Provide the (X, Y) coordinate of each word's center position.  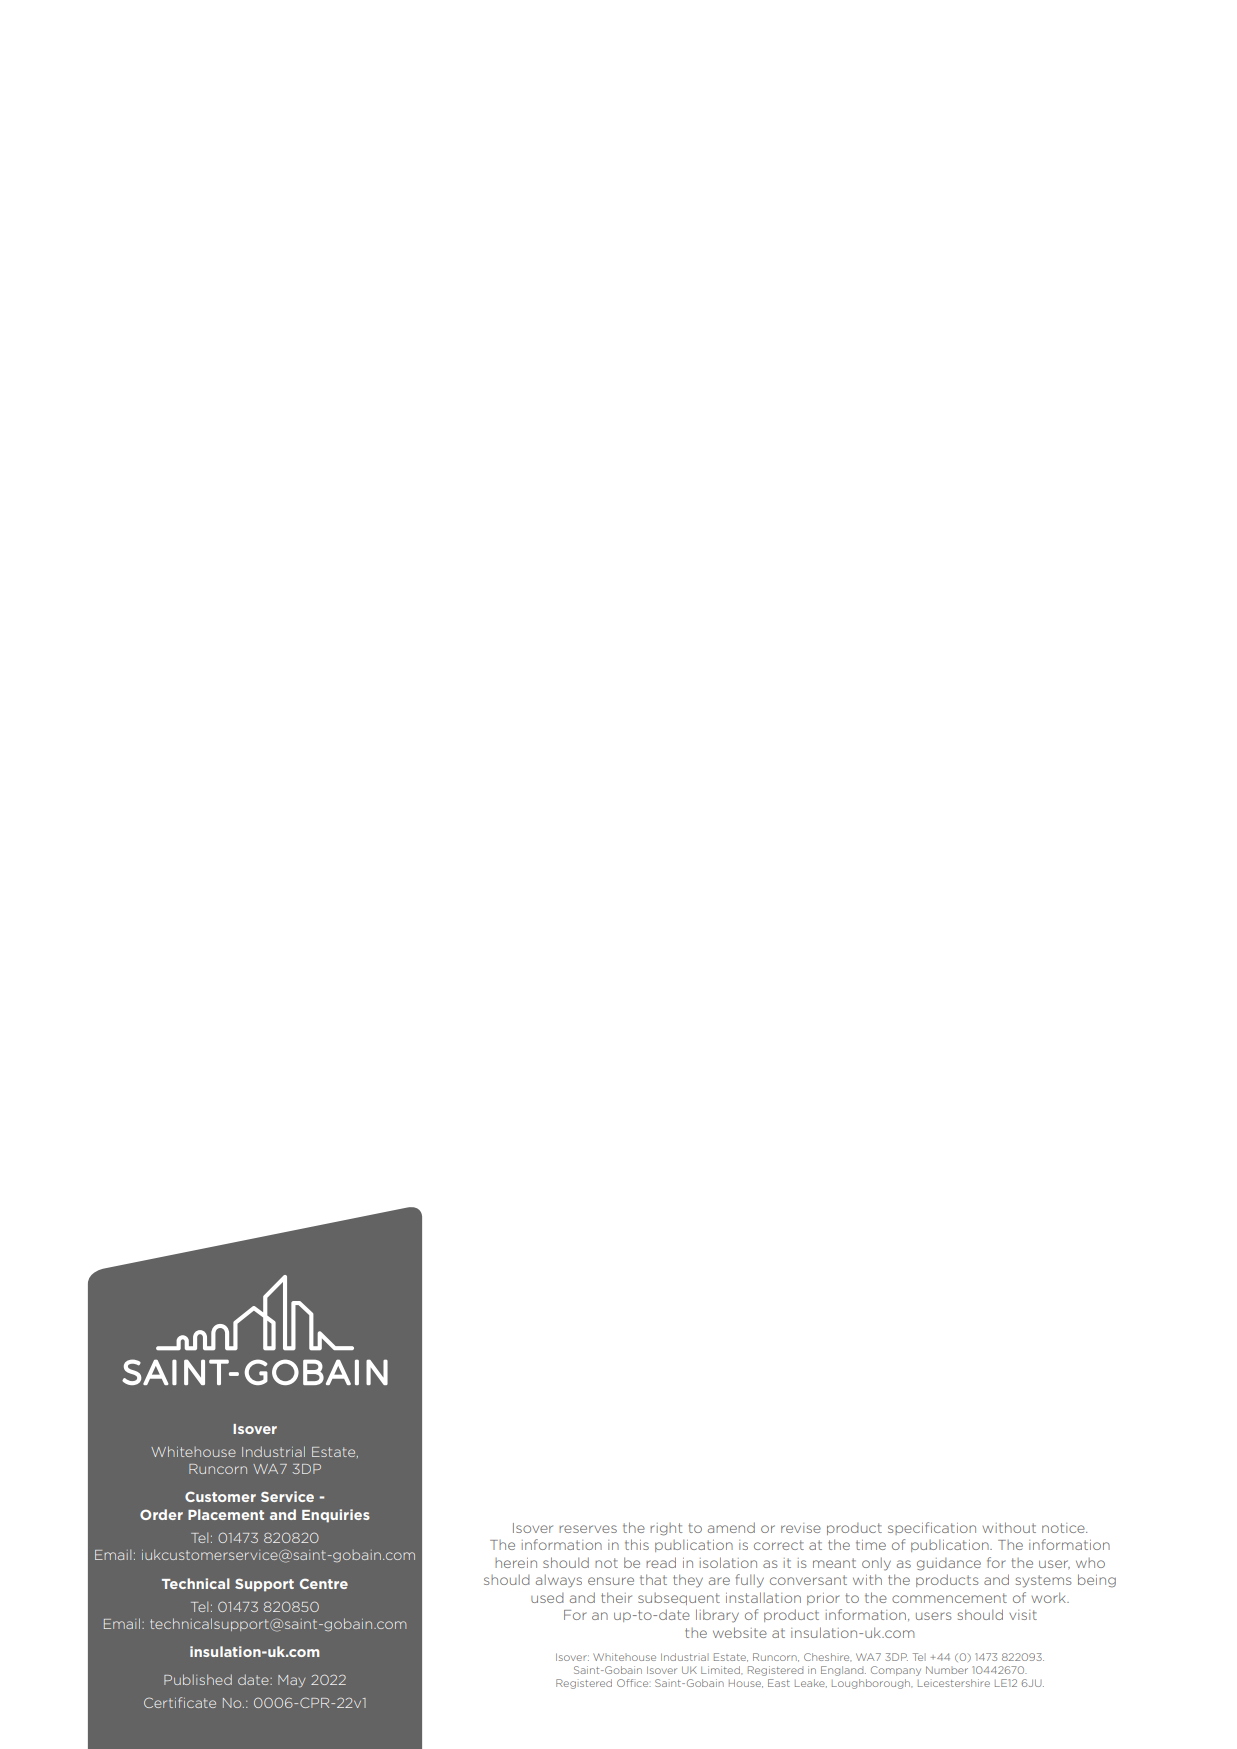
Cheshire (827, 1657)
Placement (226, 1514)
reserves (588, 1529)
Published (198, 1679)
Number (947, 1670)
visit (1023, 1615)
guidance (949, 1564)
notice (1064, 1528)
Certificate (180, 1702)
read (661, 1562)
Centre (324, 1583)
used (547, 1598)
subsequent (679, 1599)
